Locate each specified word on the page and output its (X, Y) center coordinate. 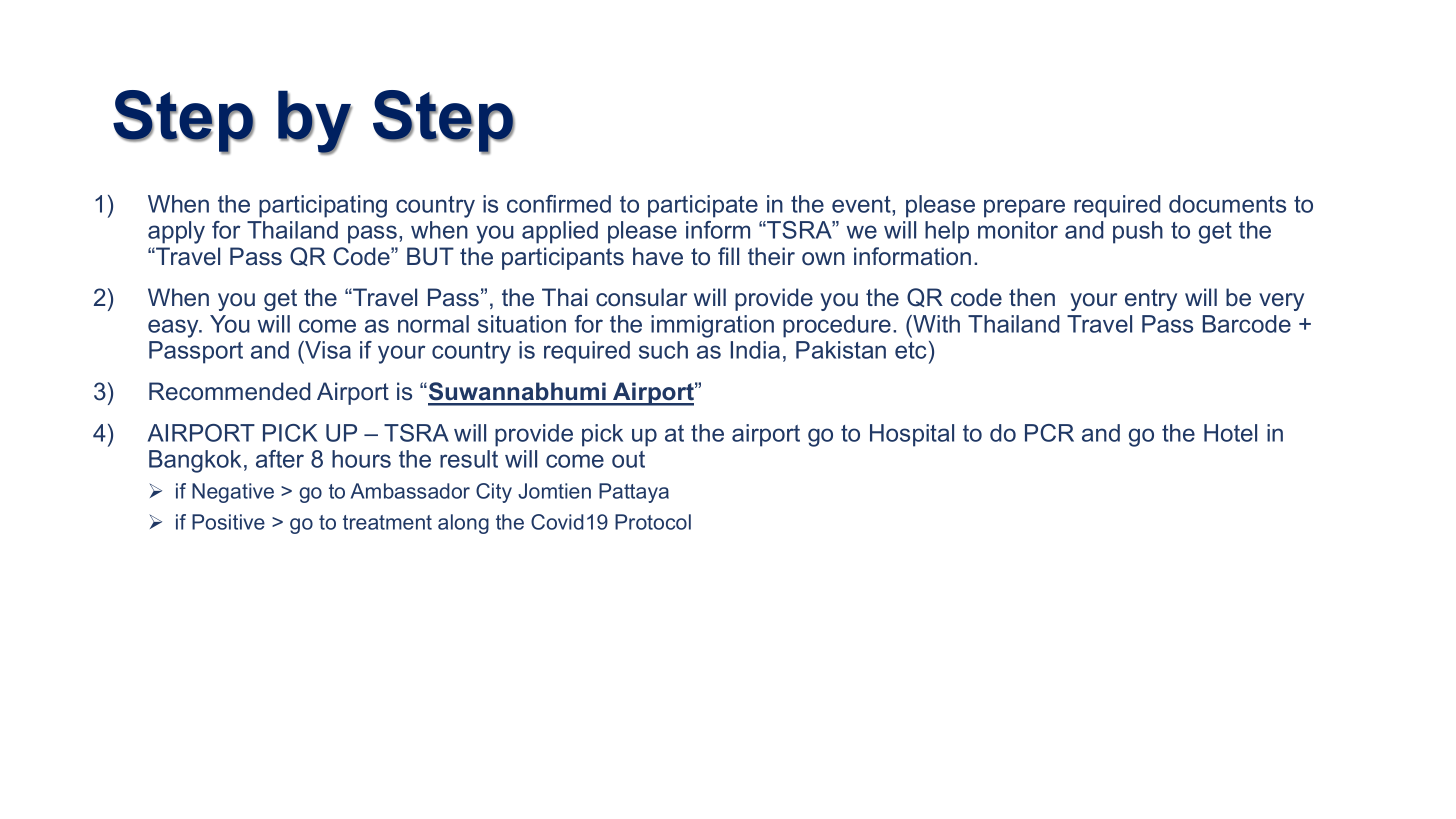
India (755, 350)
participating (323, 206)
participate (703, 206)
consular (641, 297)
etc (911, 350)
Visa (327, 350)
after (280, 459)
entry (1151, 300)
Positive (228, 522)
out (628, 459)
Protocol (653, 522)
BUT (430, 256)
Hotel (1230, 433)
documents (1227, 204)
